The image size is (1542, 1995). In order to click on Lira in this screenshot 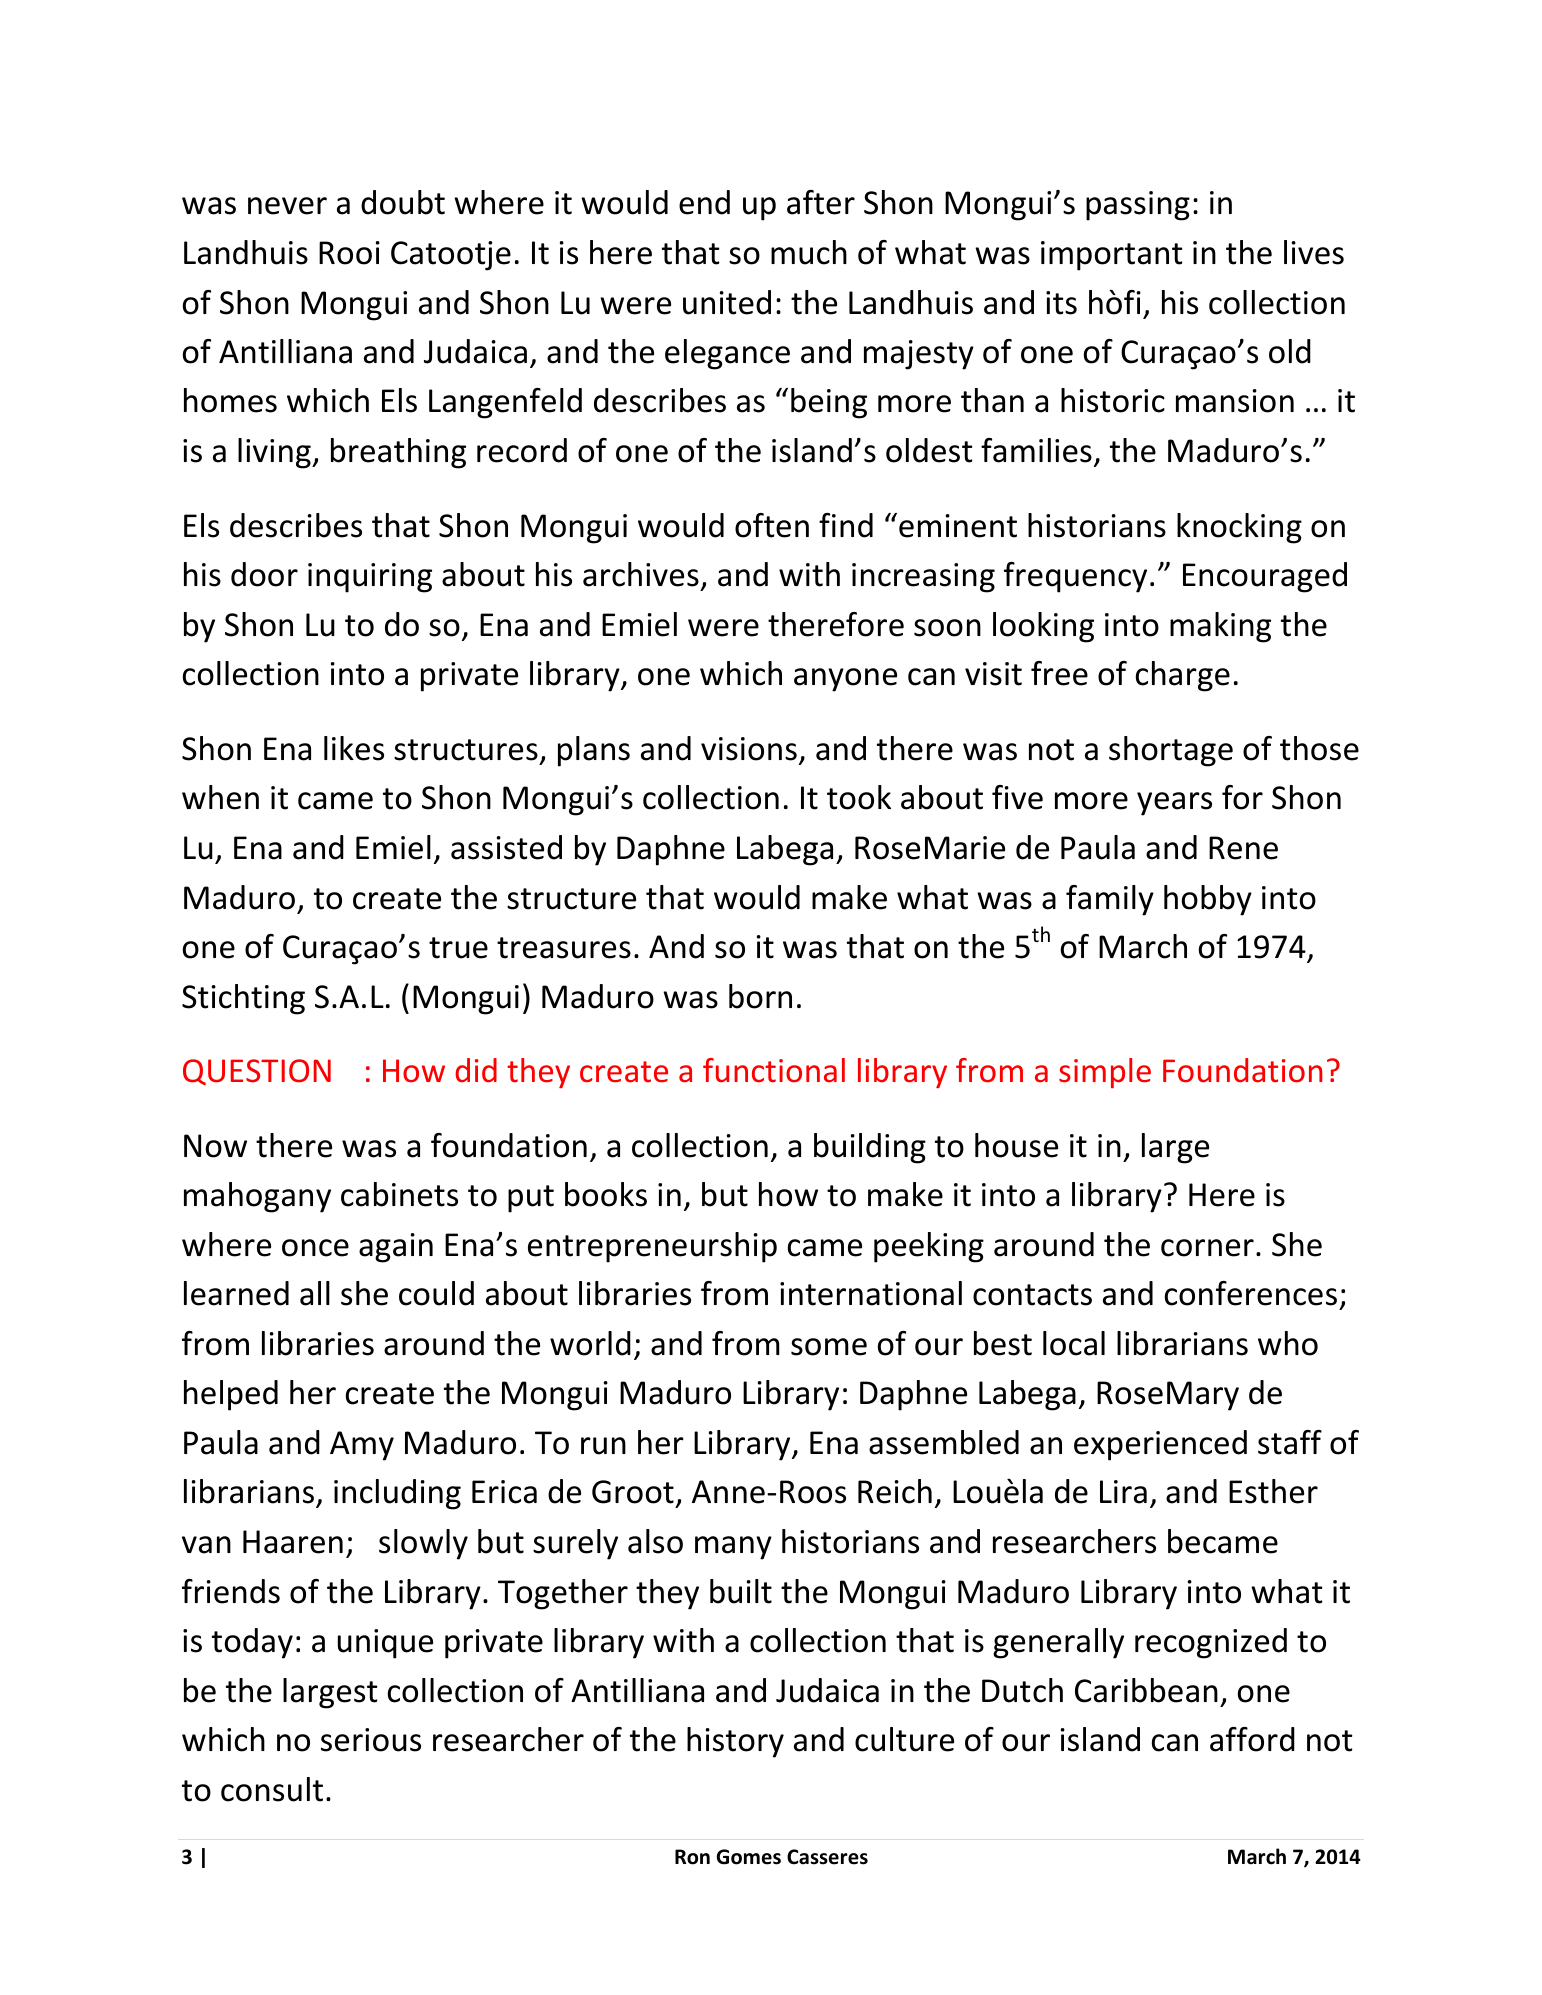, I will do `click(1123, 1492)`.
